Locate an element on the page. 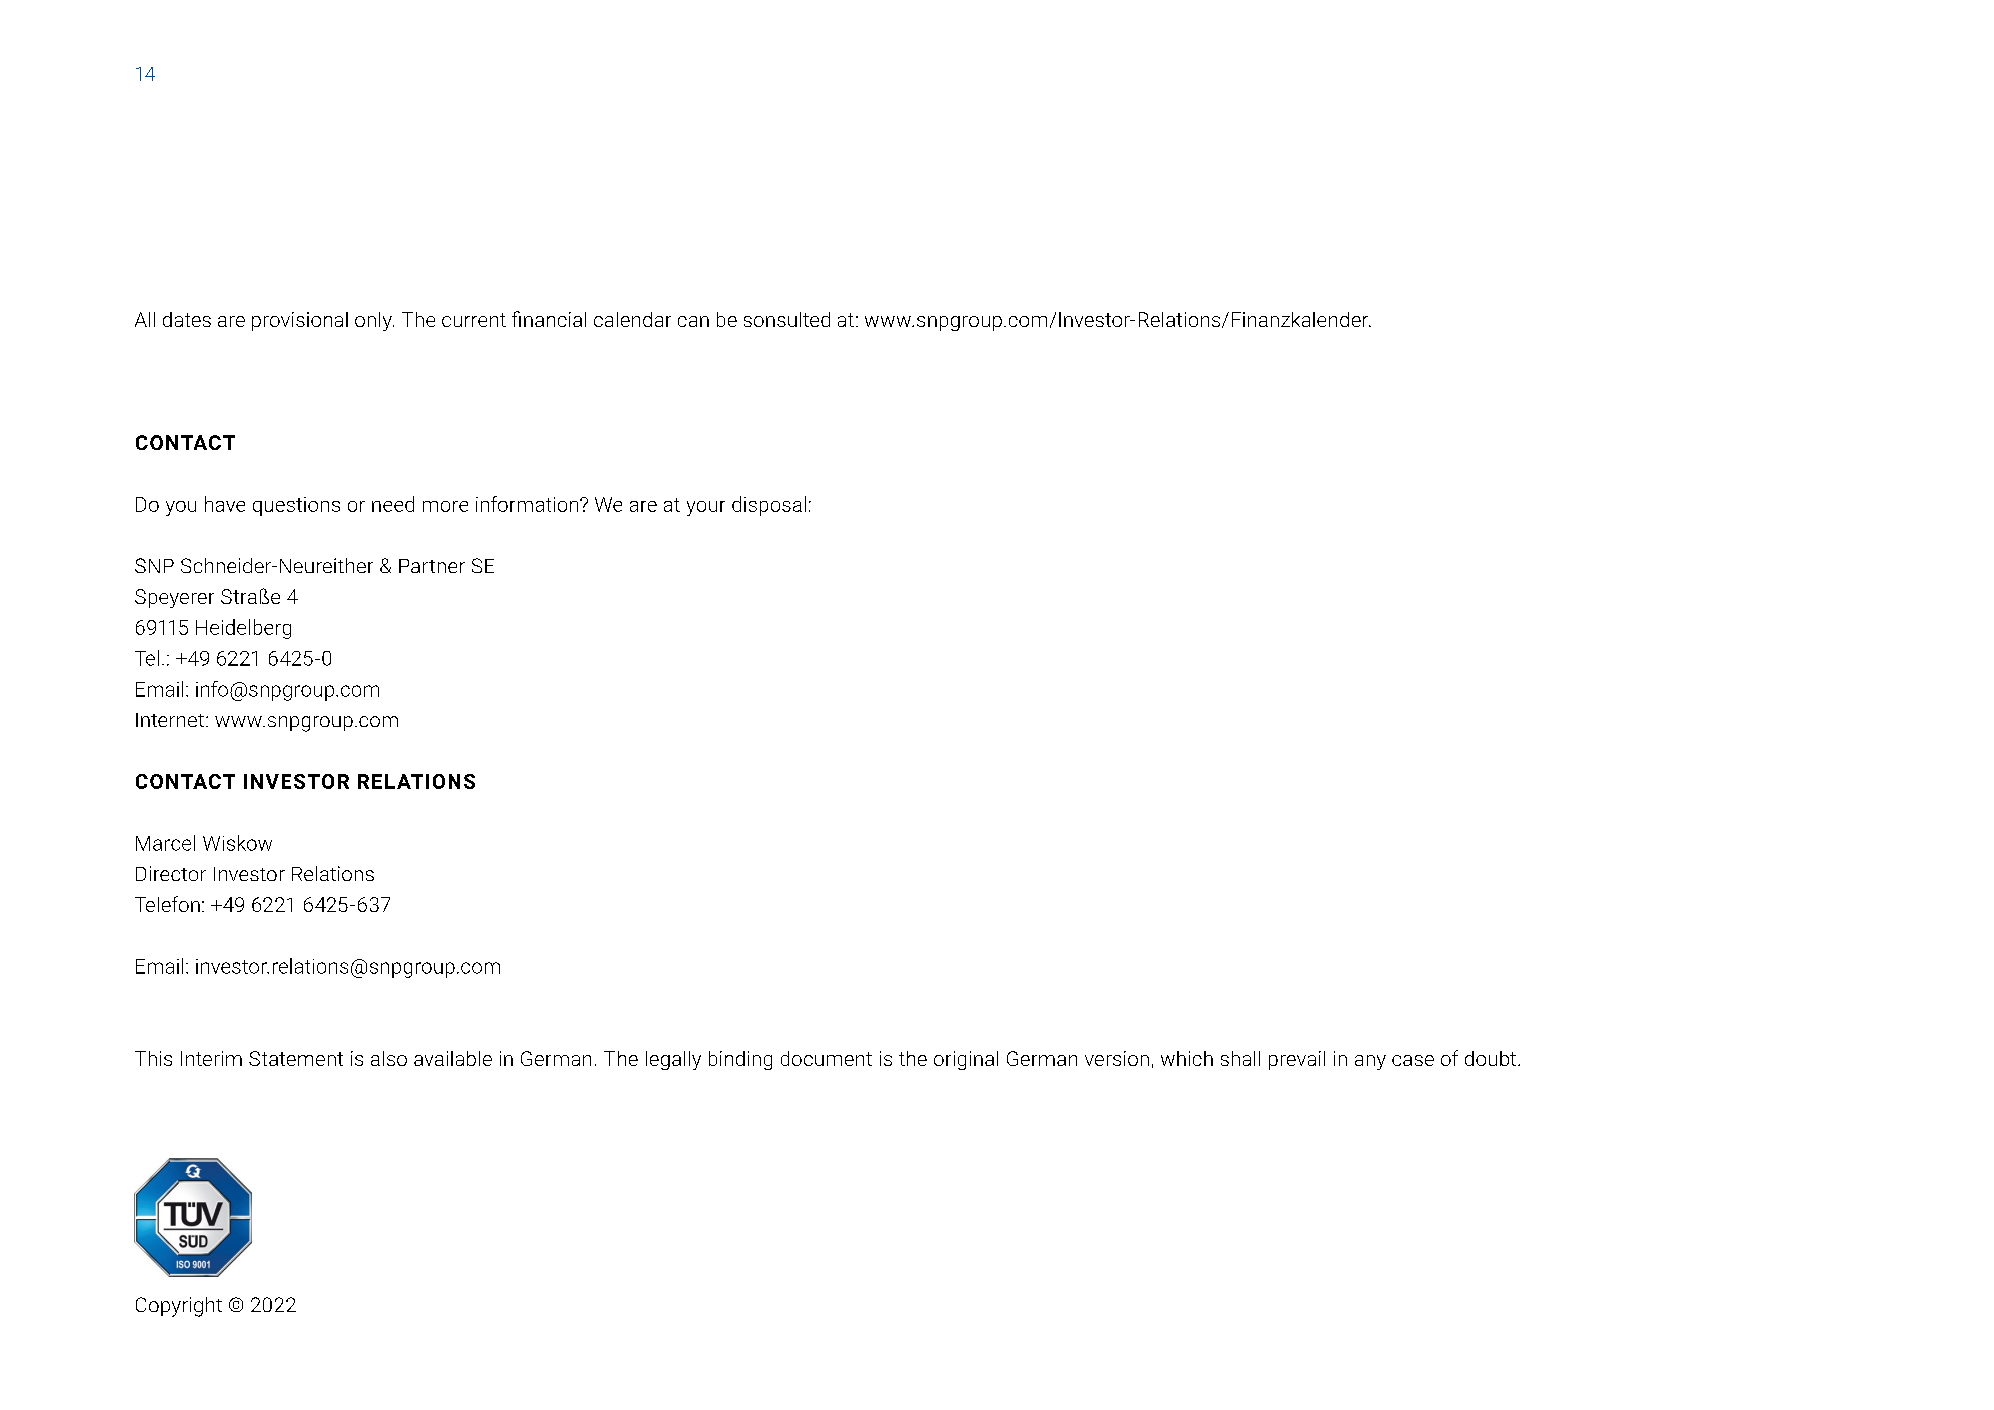 This page has height=1410, width=1994. prevail is located at coordinates (1297, 1060).
